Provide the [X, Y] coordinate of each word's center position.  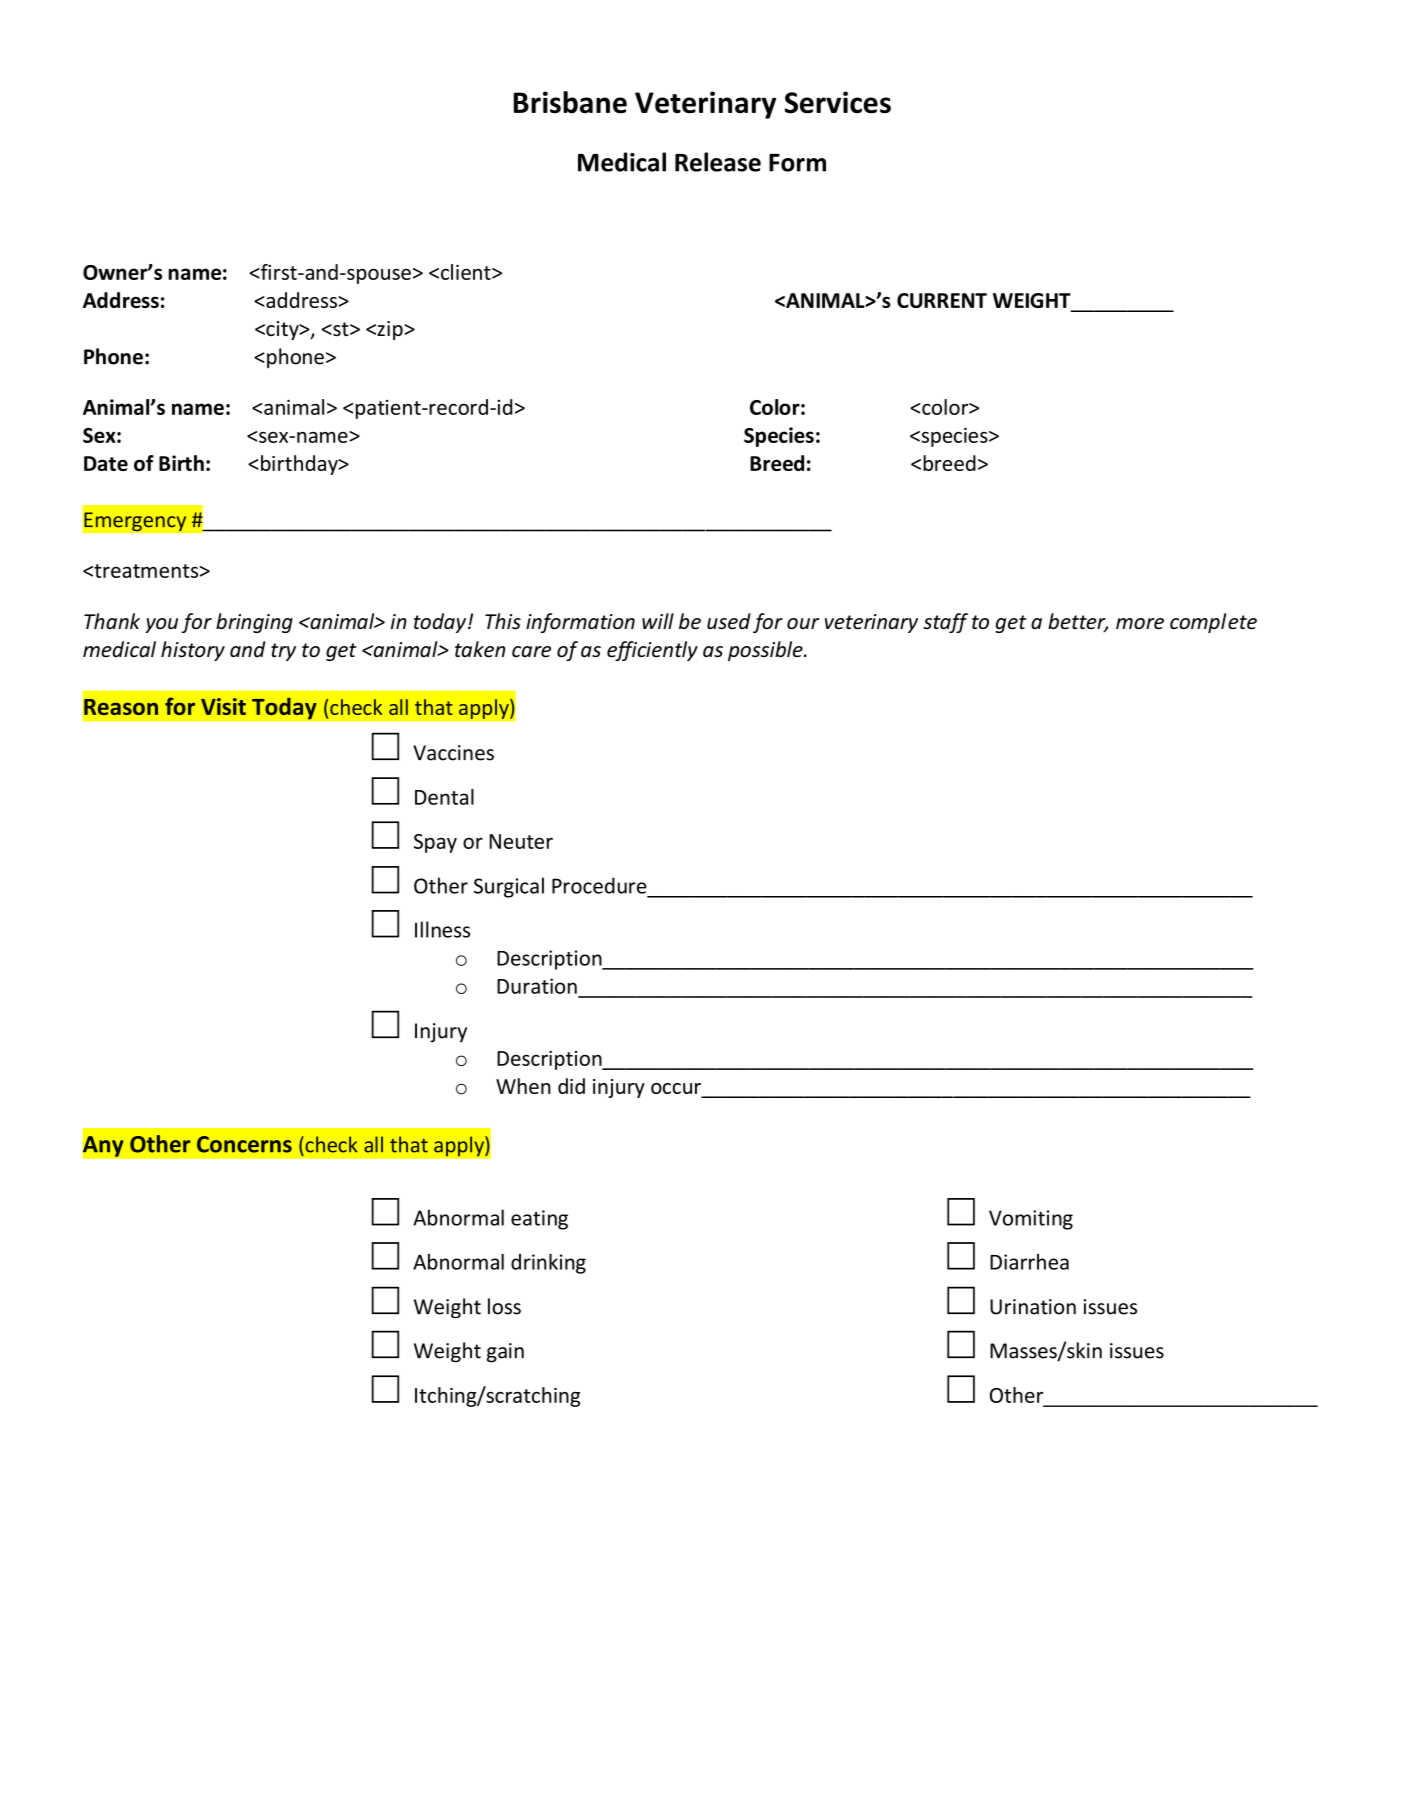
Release [718, 162]
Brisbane [570, 102]
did [571, 1086]
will [658, 621]
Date [106, 463]
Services [838, 102]
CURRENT [942, 300]
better [1078, 622]
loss [504, 1306]
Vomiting [1031, 1220]
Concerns [244, 1144]
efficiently [652, 651]
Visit [223, 706]
